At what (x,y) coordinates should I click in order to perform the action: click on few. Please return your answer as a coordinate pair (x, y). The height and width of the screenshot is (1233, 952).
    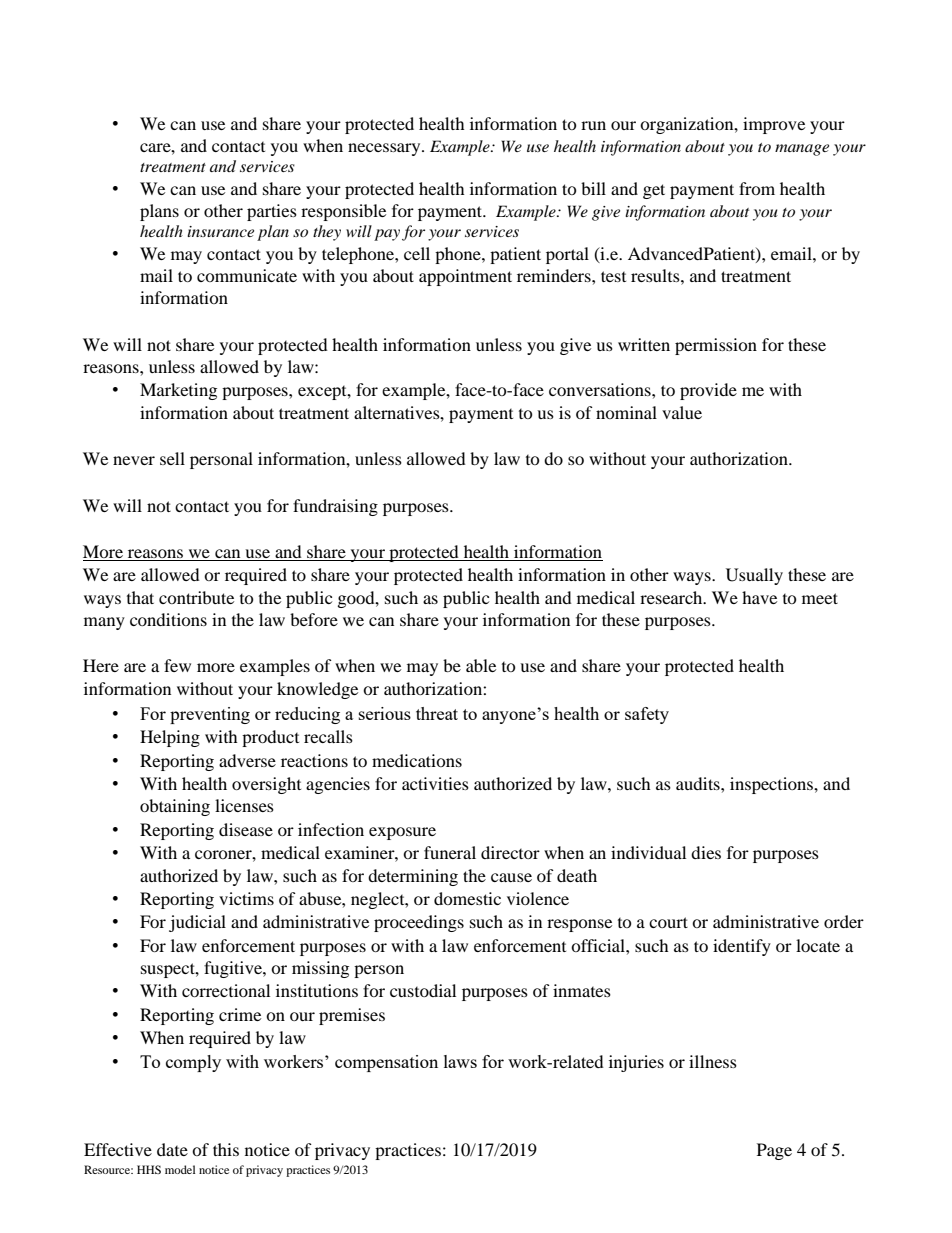
    Looking at the image, I should click on (177, 665).
